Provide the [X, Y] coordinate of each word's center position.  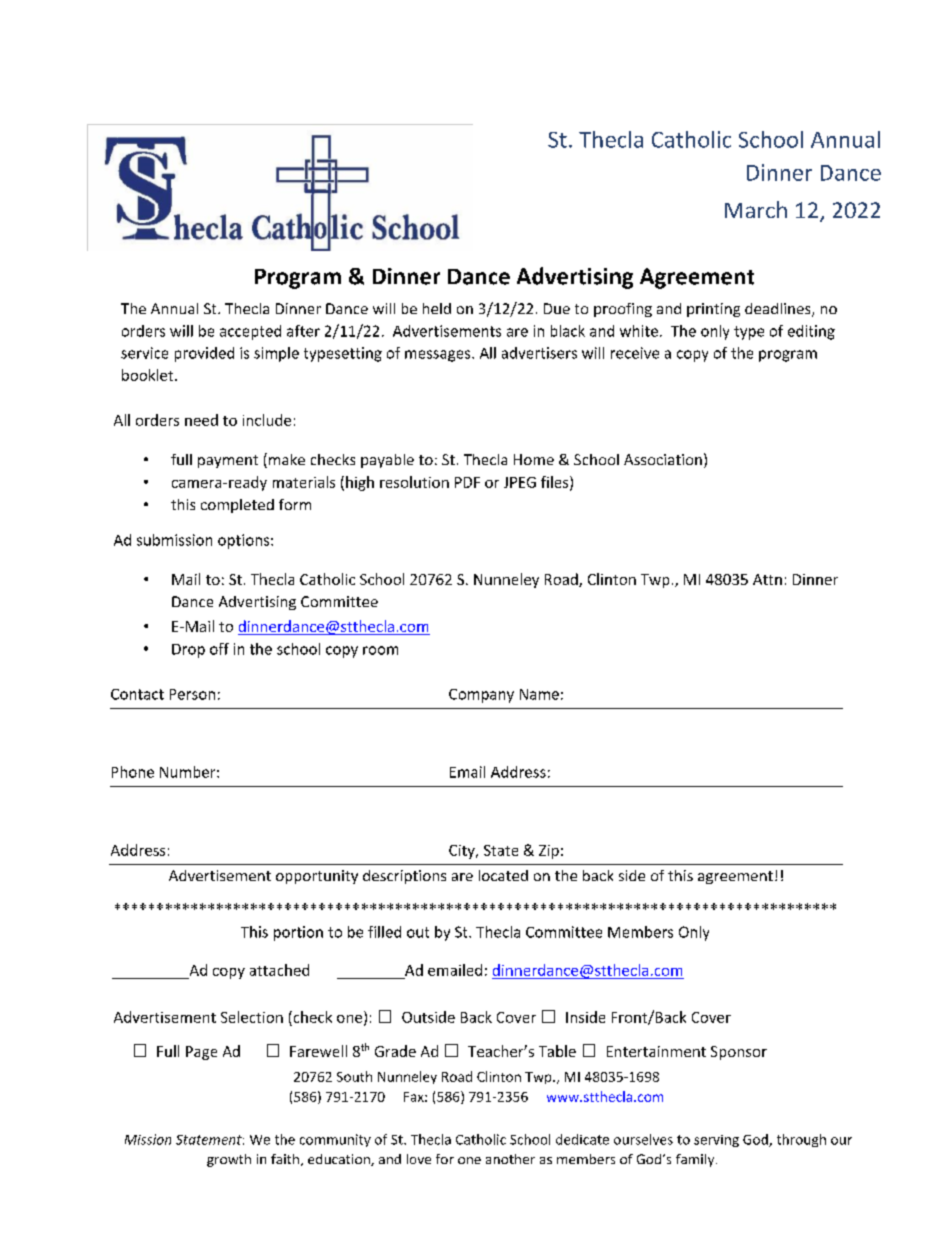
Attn [767, 579]
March [756, 209]
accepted [250, 332]
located [503, 875]
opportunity [317, 877]
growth [229, 1160]
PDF [467, 482]
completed [237, 506]
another [510, 1159]
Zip [549, 852]
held [437, 308]
